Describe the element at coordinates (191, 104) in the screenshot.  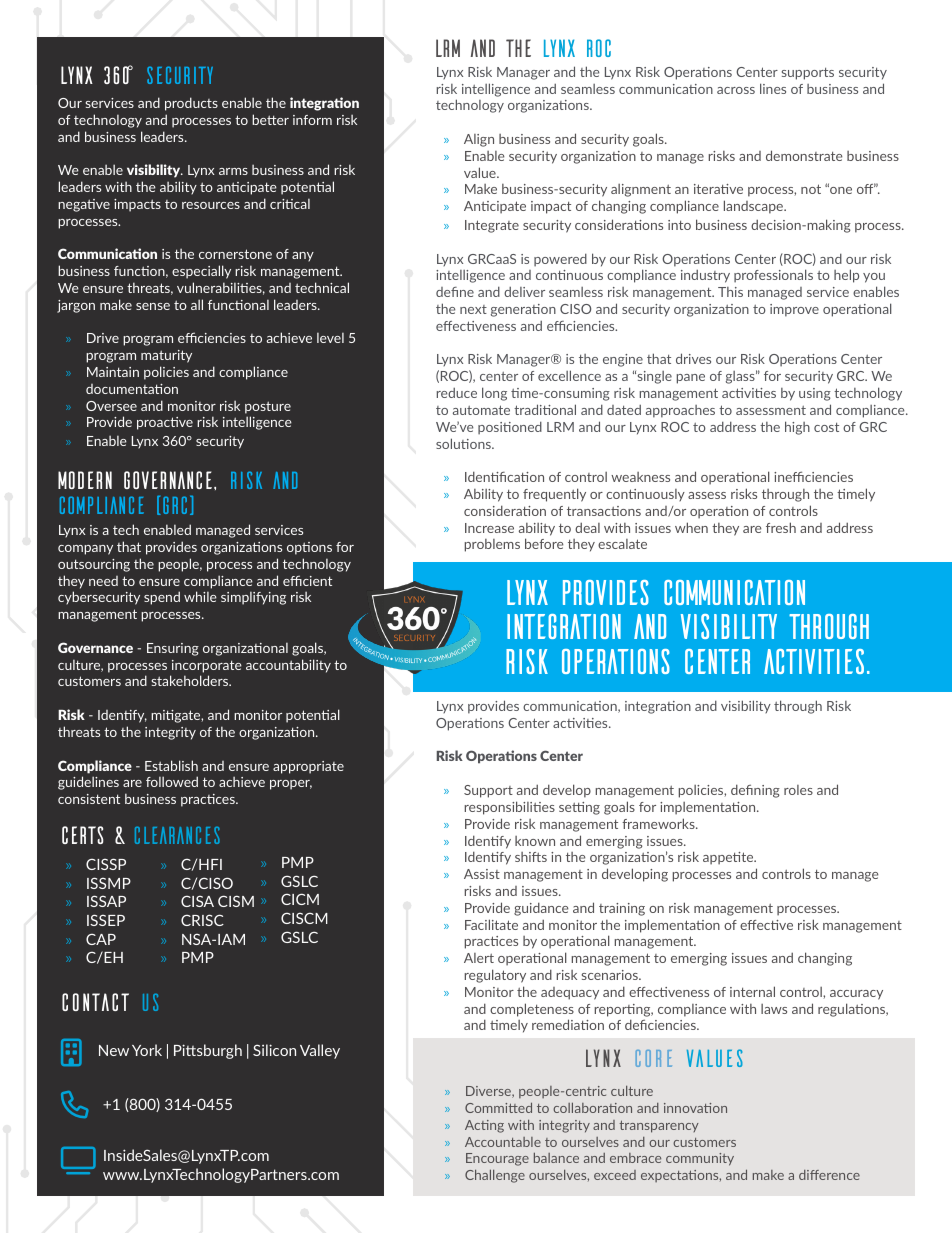
I see `products` at that location.
